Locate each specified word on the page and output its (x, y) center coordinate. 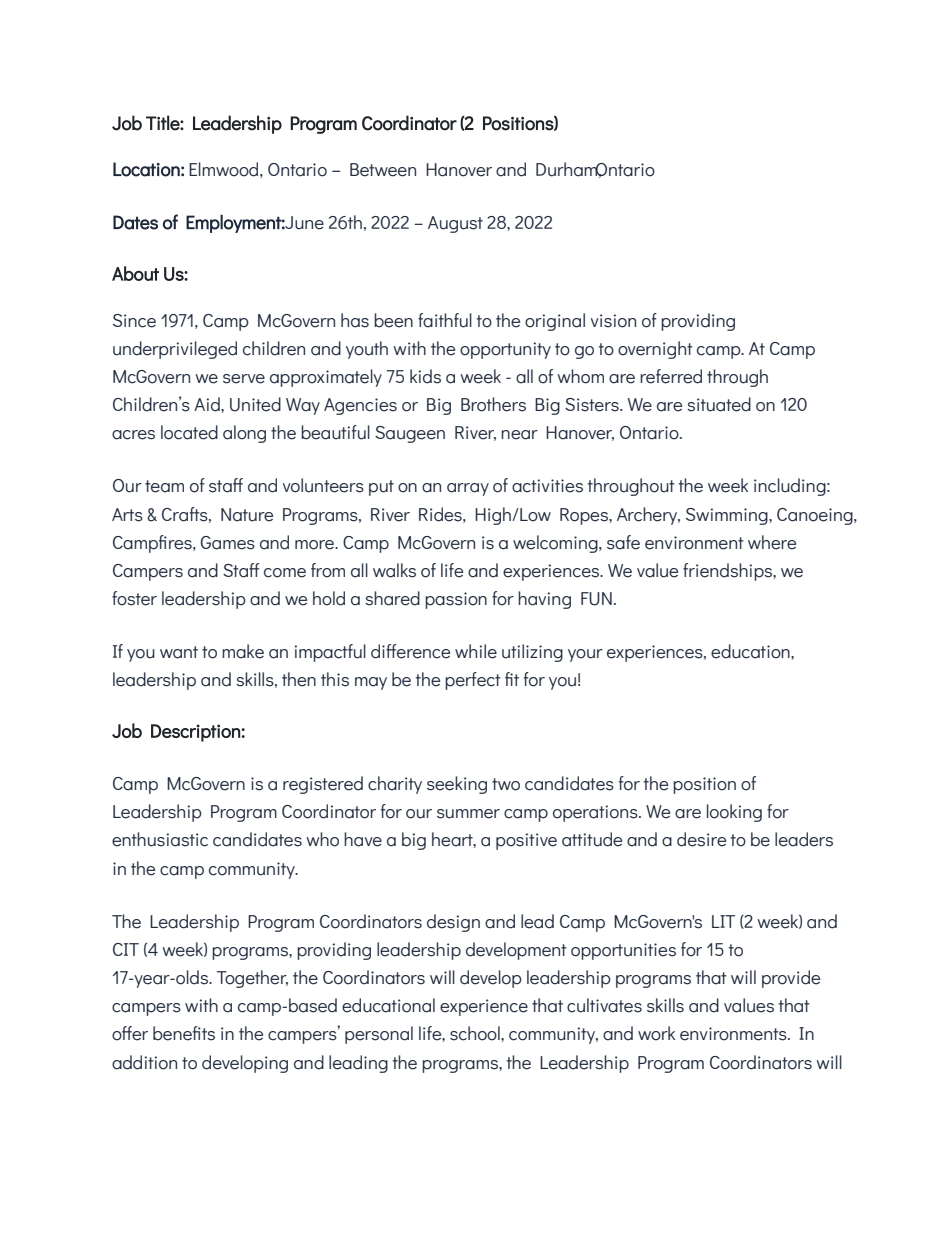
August (455, 224)
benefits (184, 1033)
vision (613, 321)
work (656, 1033)
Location (146, 169)
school (476, 1033)
